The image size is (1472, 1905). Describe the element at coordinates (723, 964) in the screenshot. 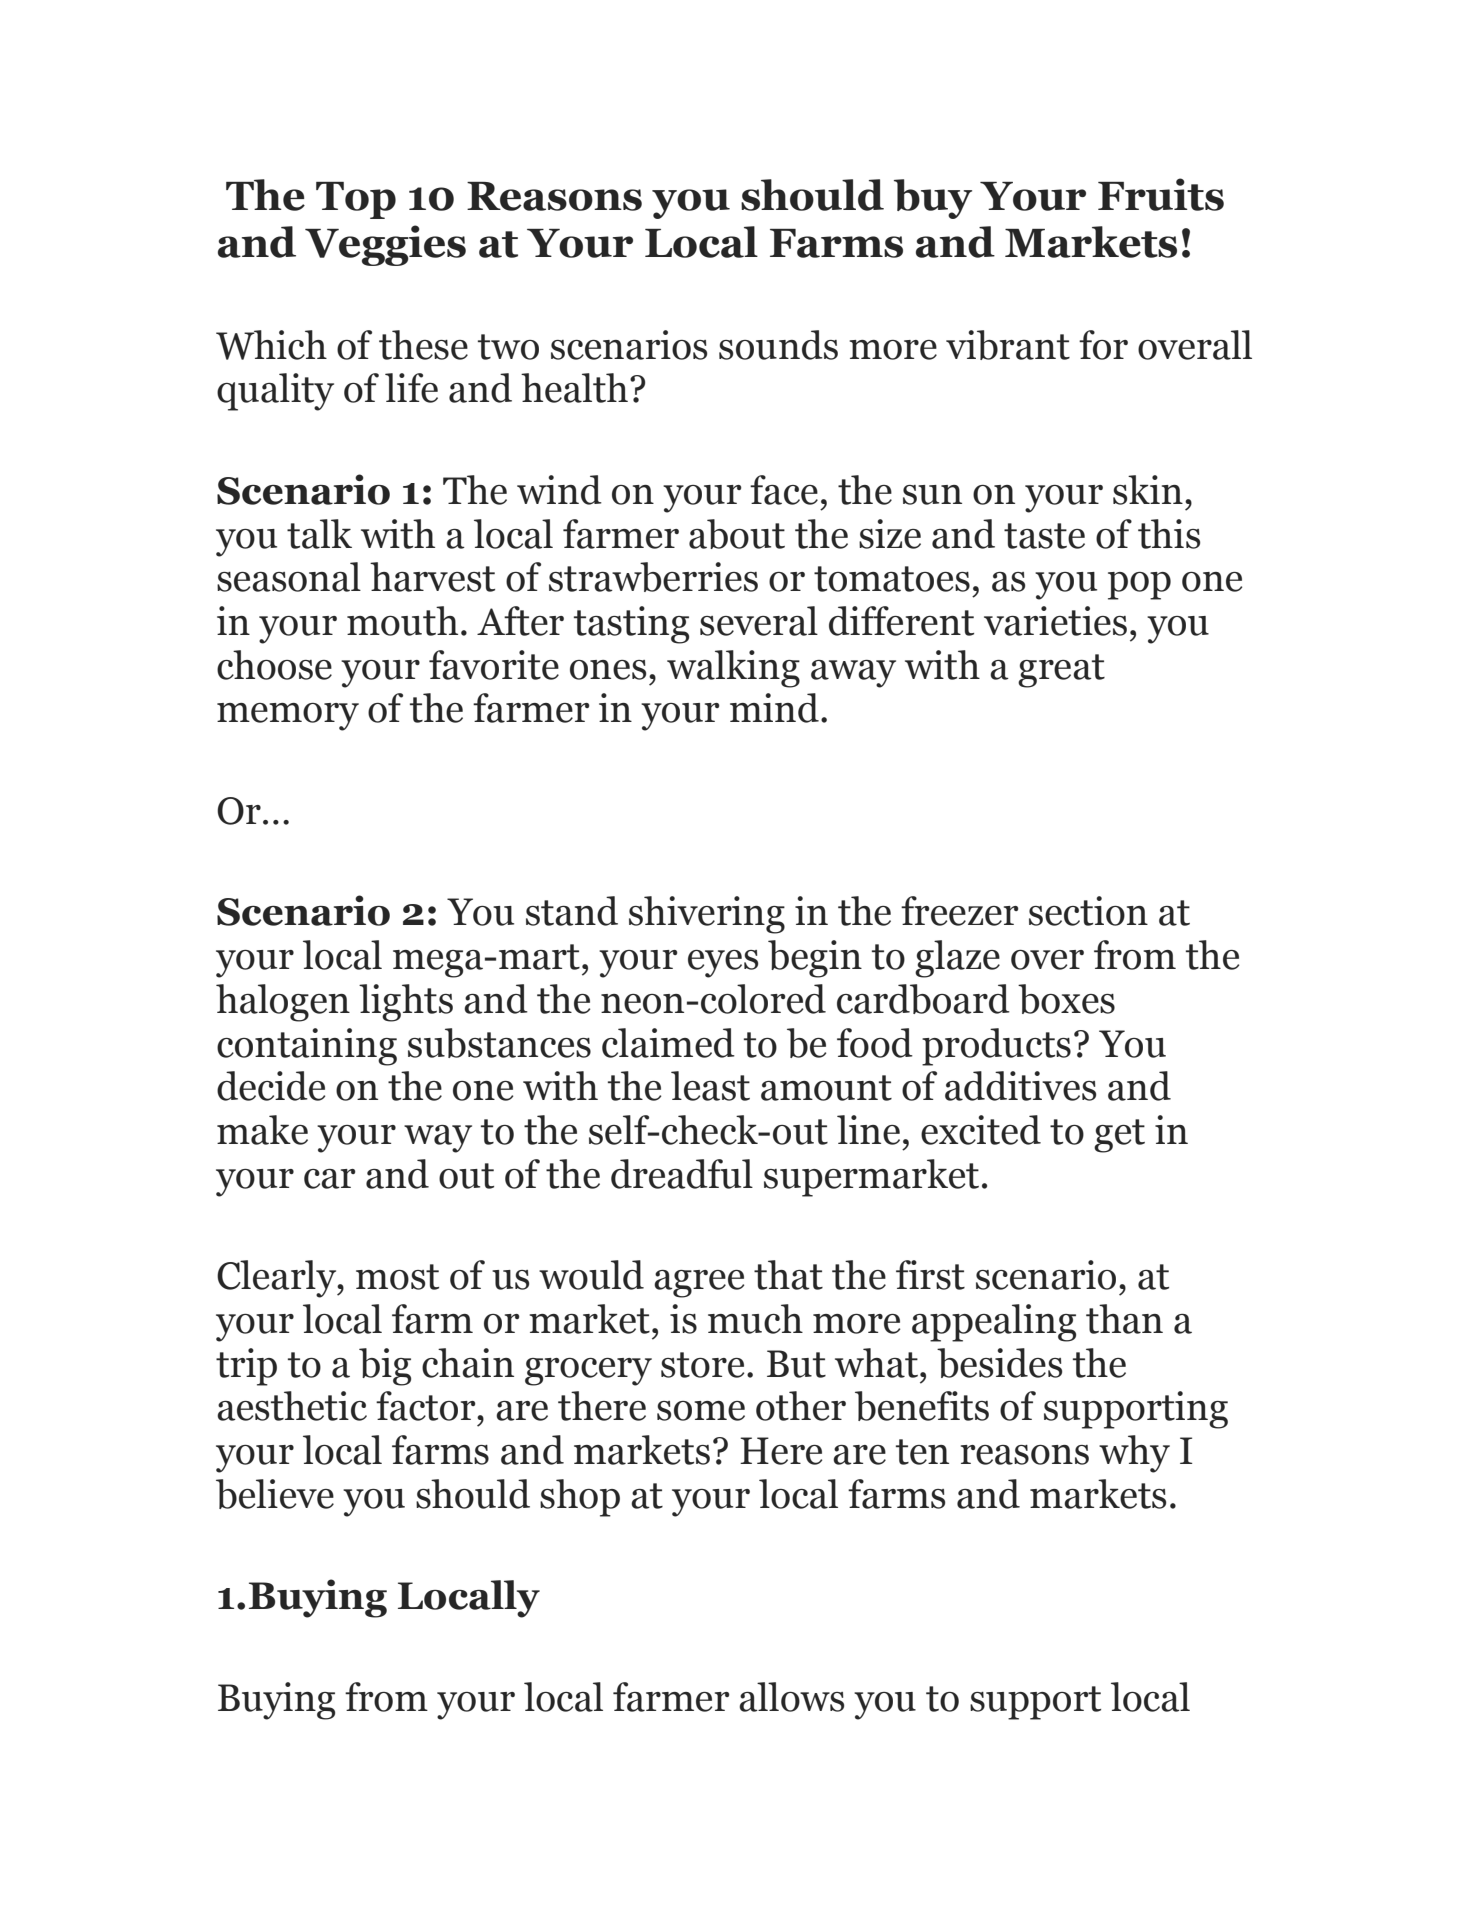

I see `eyes` at that location.
